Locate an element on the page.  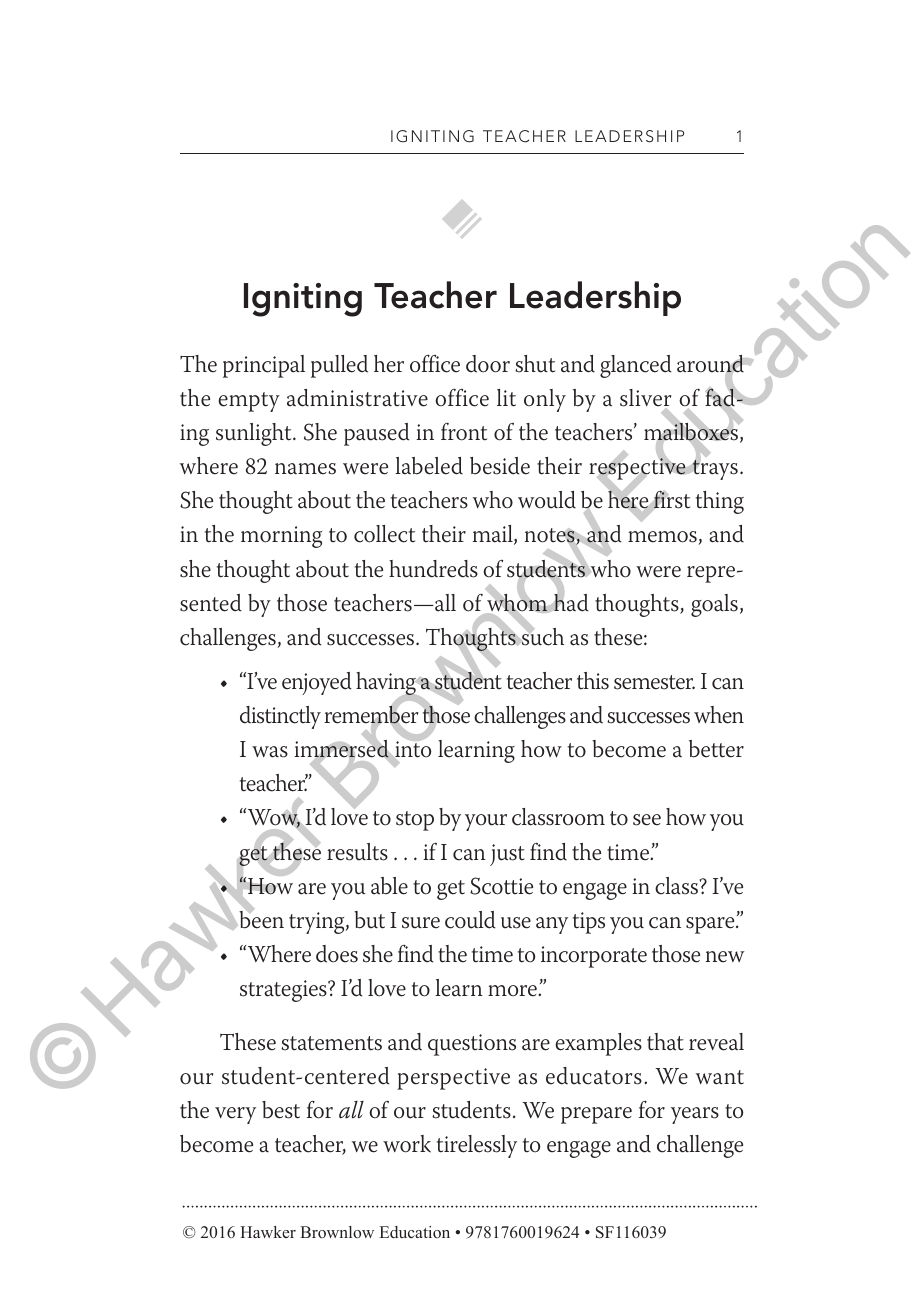
spare is located at coordinates (711, 925).
